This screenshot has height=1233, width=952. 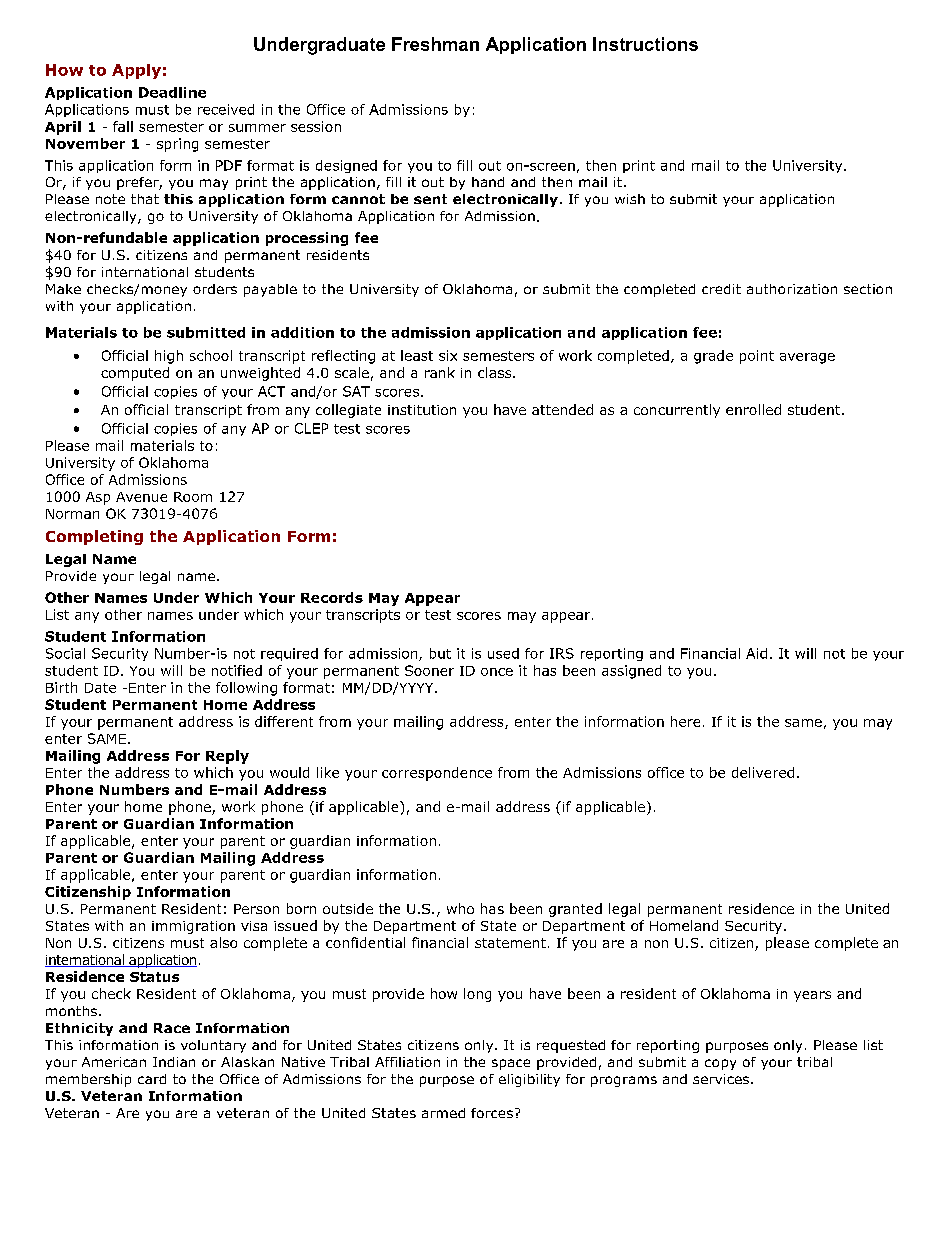 I want to click on space, so click(x=511, y=1064).
